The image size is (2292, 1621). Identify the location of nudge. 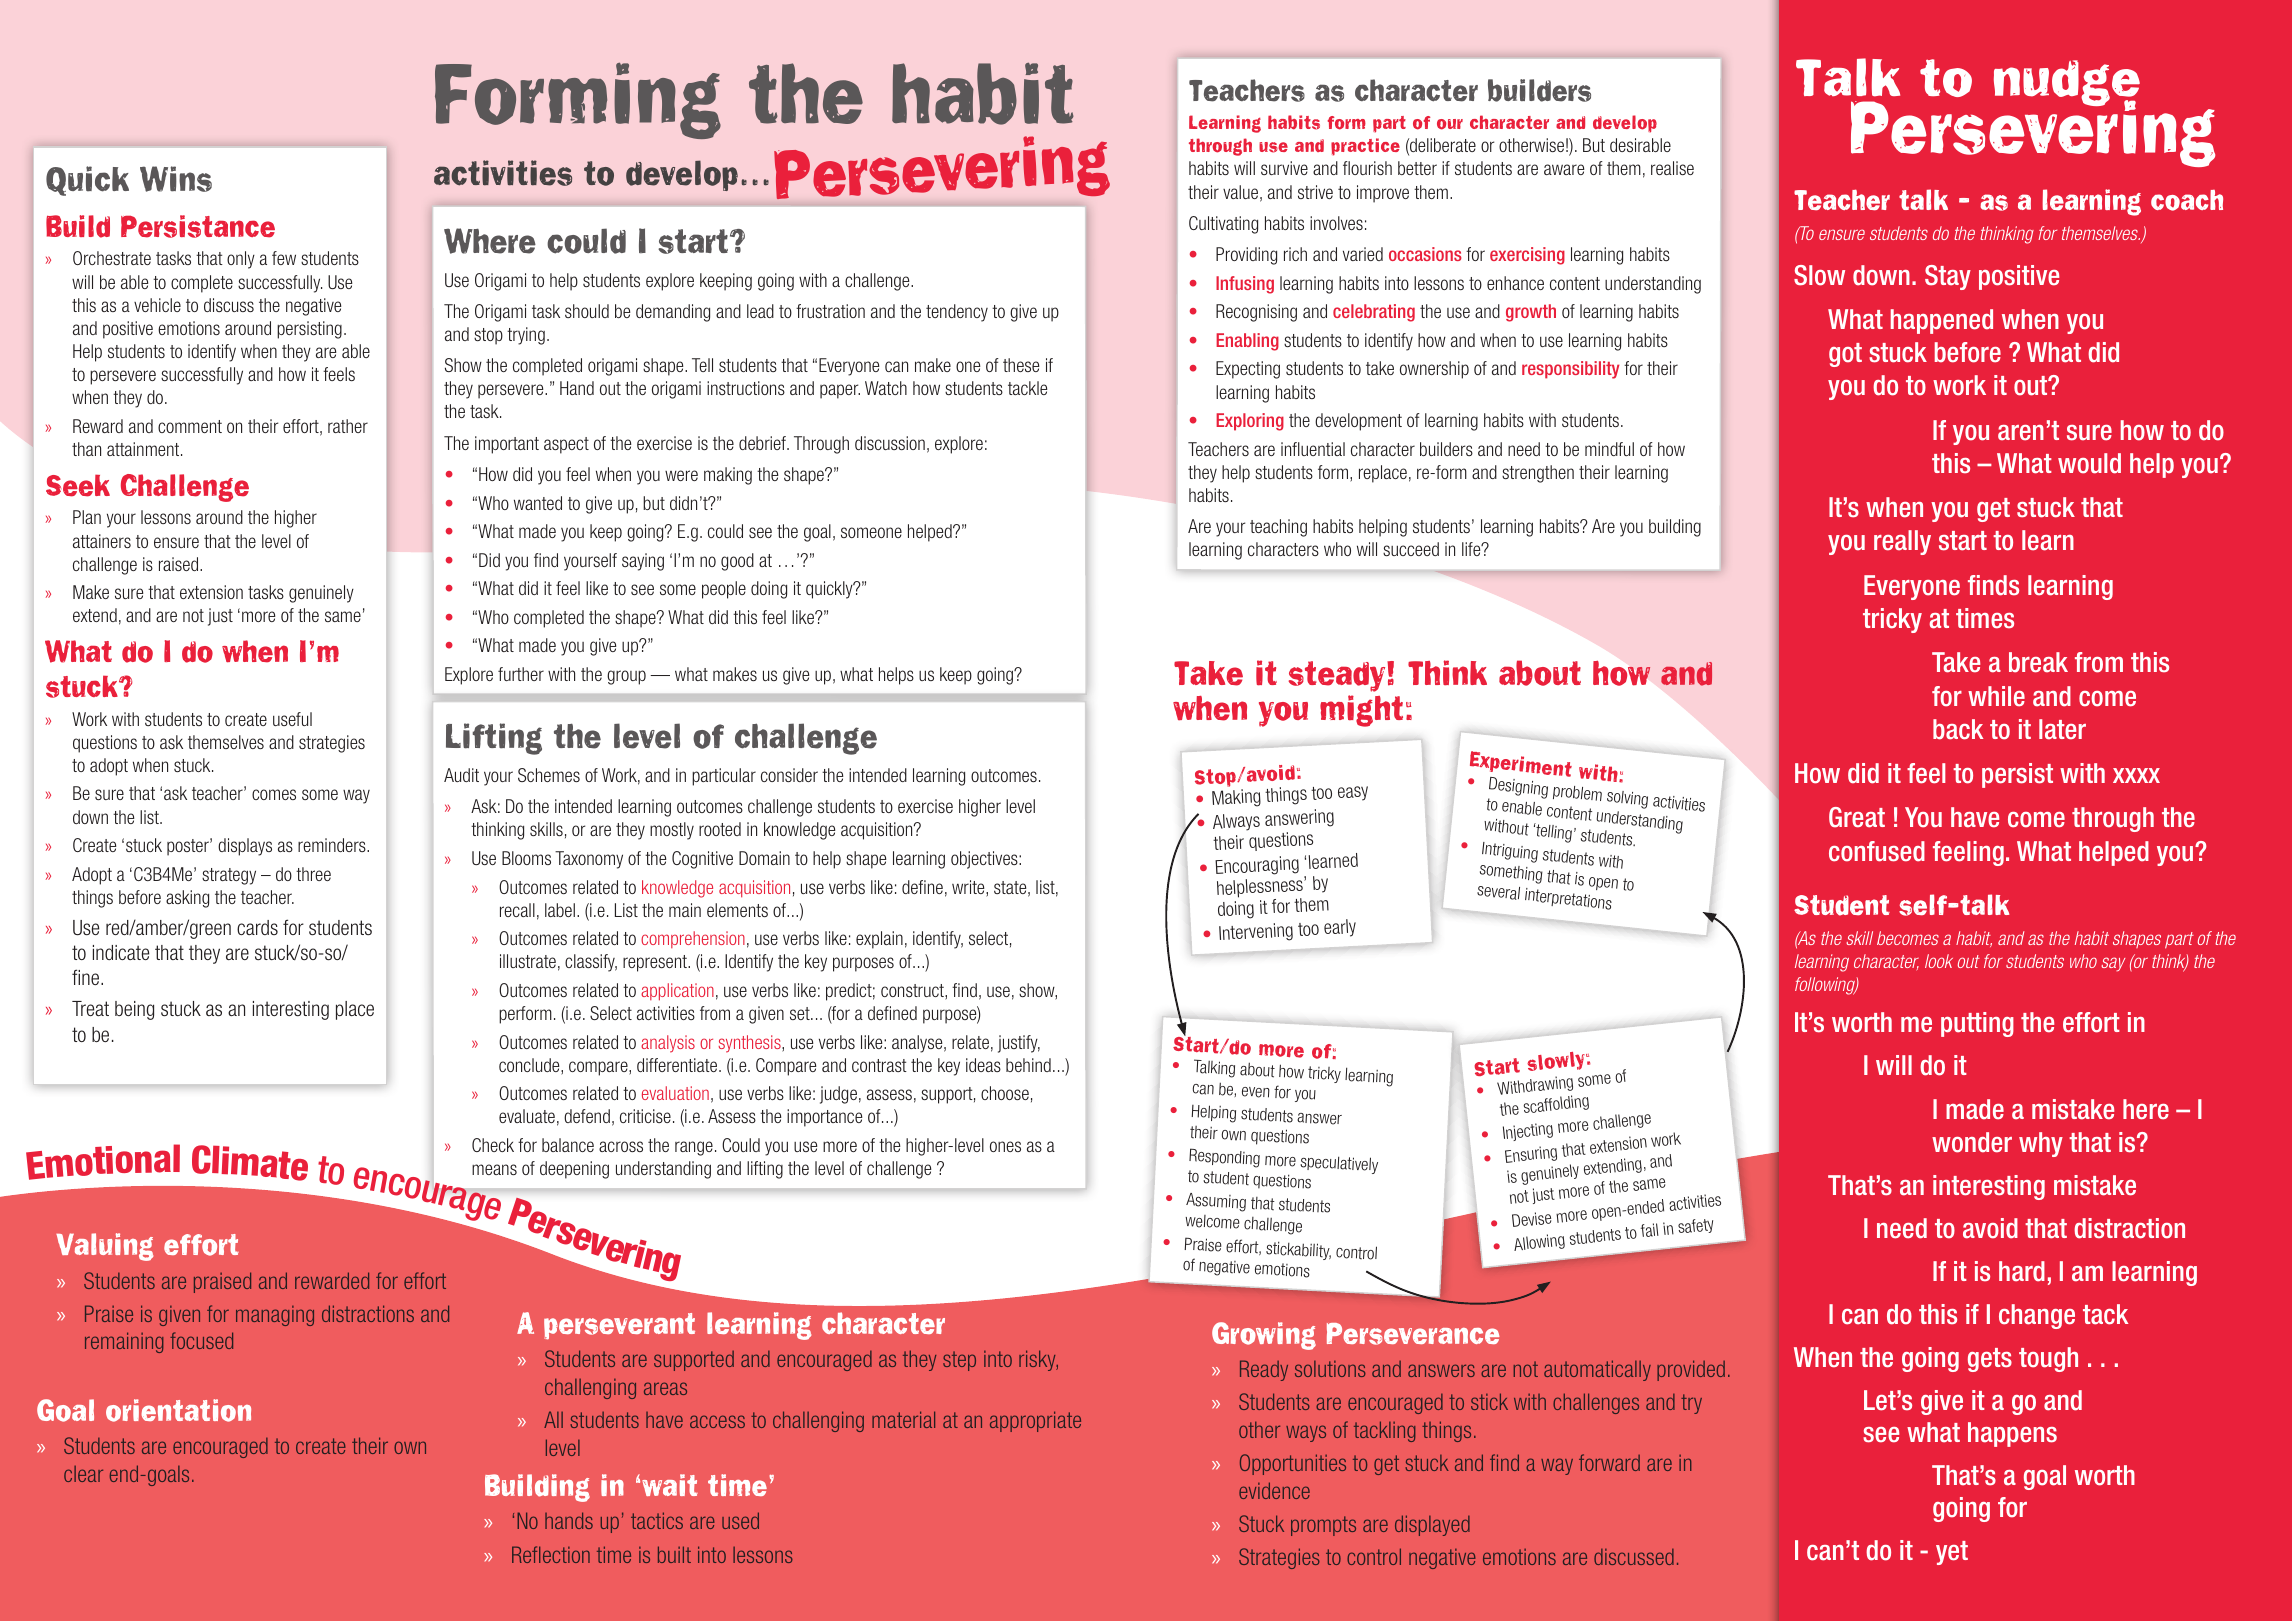
(2067, 84).
